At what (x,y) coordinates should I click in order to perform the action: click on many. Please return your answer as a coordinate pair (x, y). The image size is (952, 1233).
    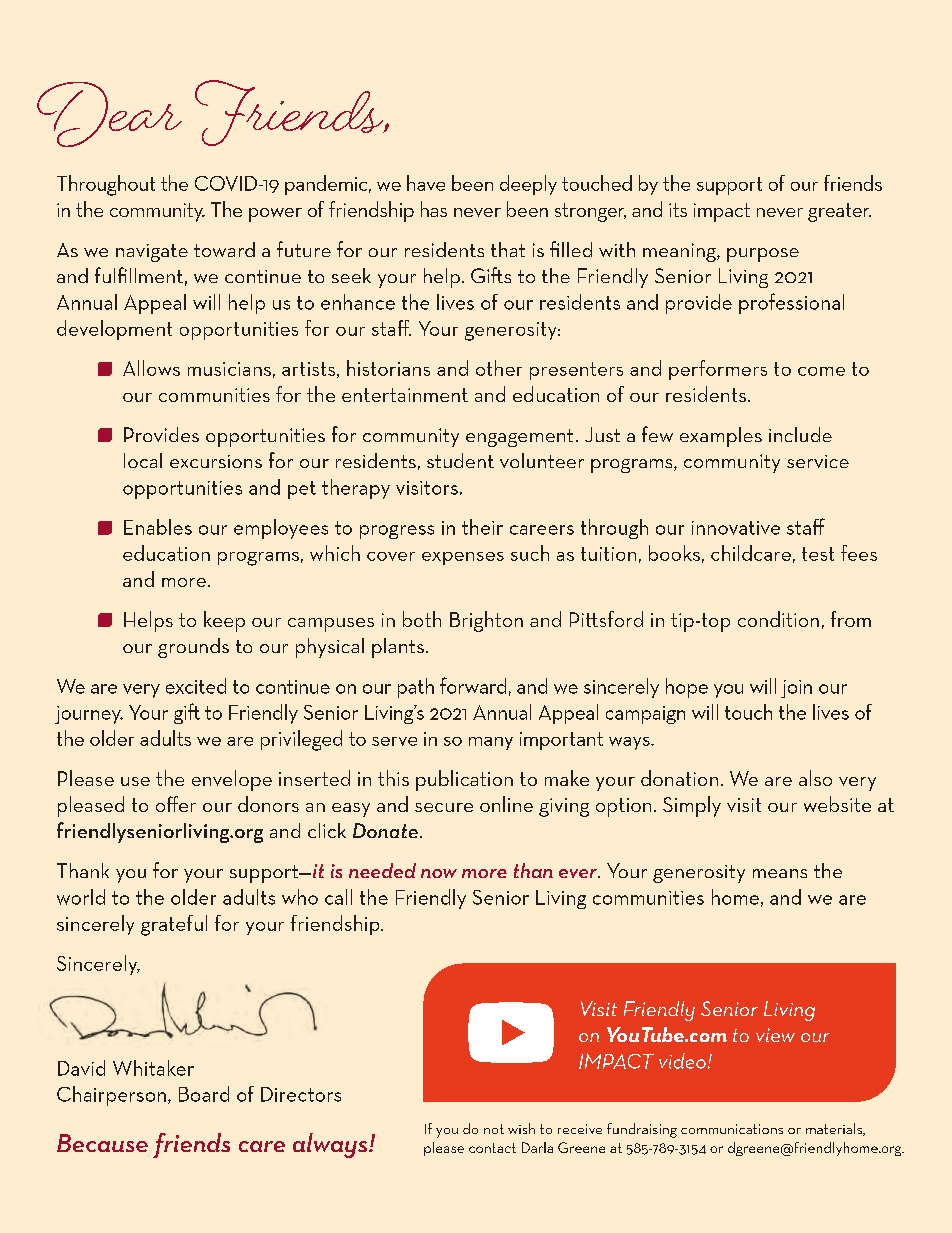
    Looking at the image, I should click on (491, 743).
